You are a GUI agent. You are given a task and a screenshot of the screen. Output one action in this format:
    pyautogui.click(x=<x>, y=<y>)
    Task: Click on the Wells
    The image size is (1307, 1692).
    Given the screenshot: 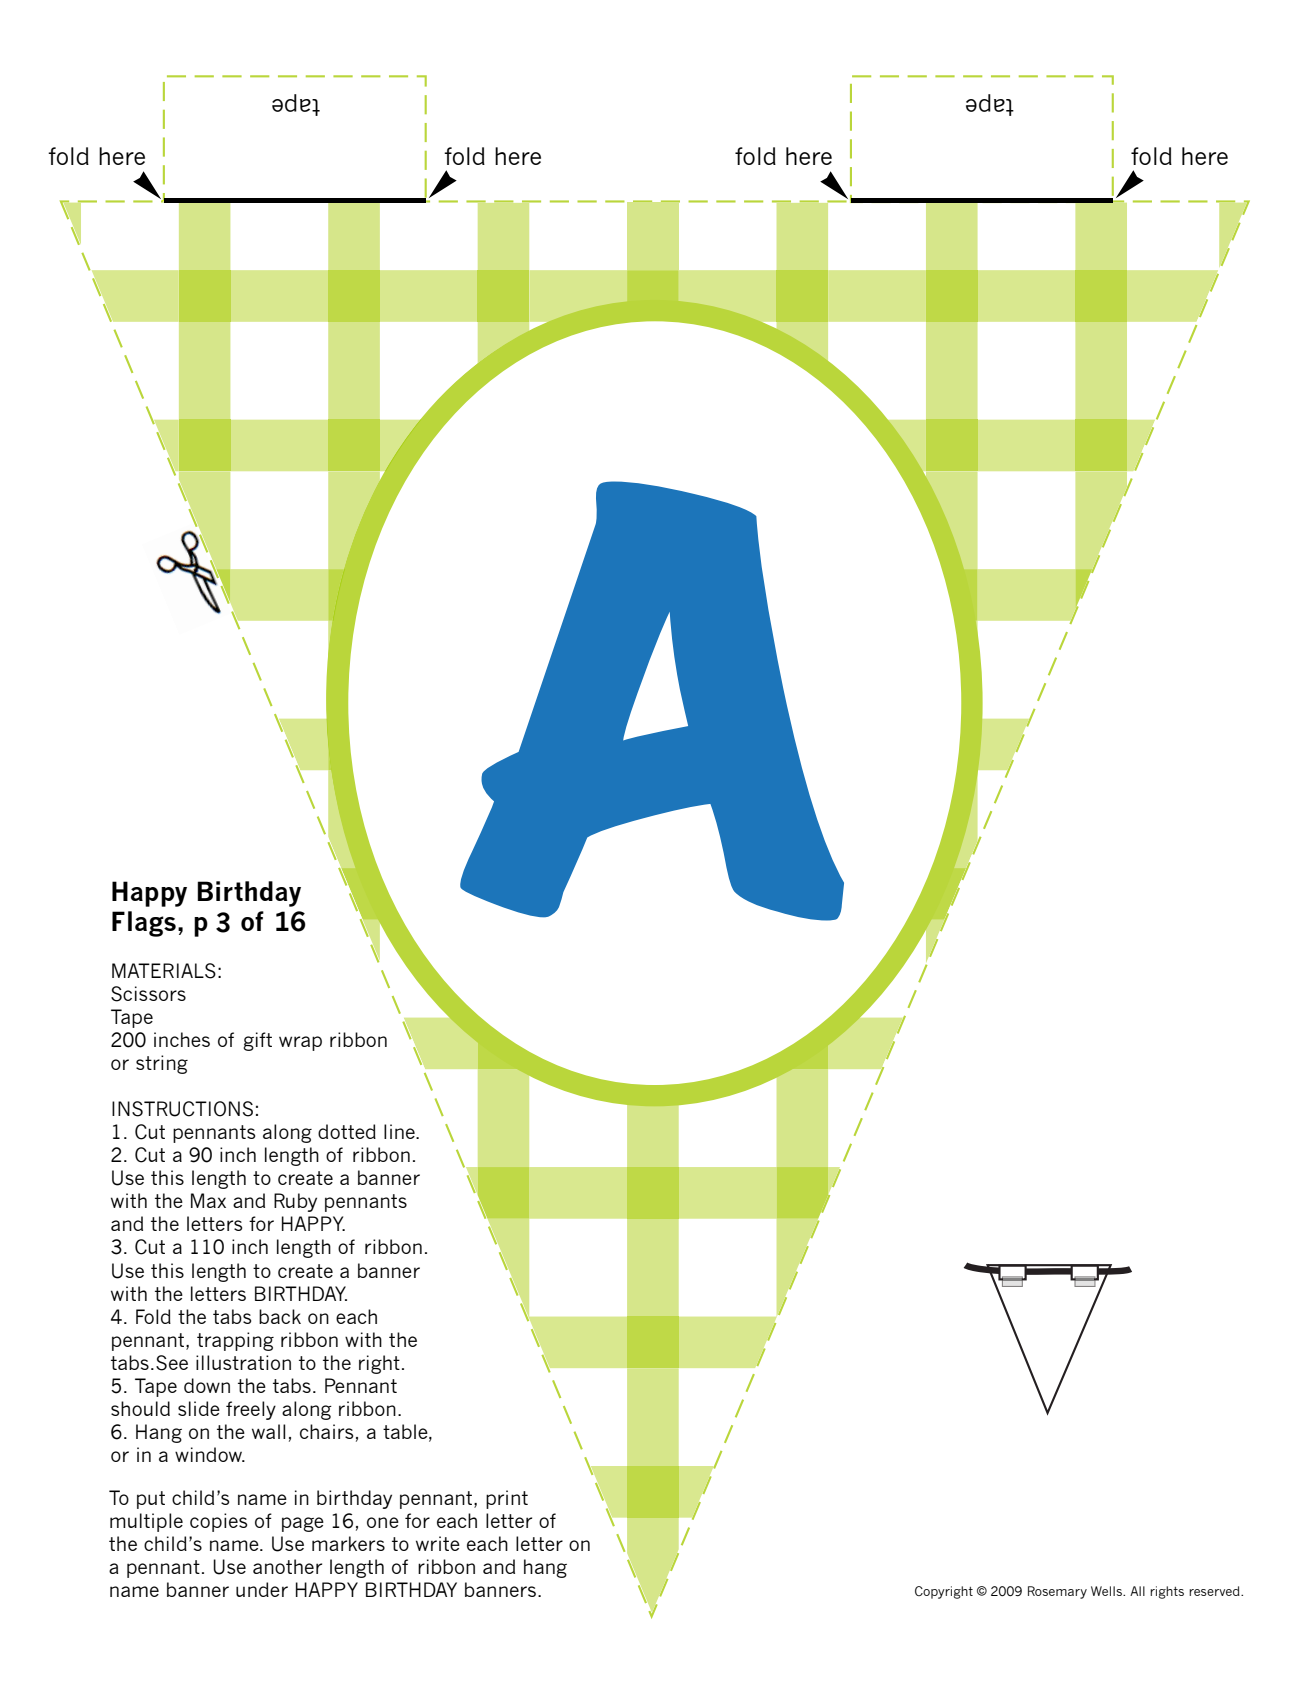 What is the action you would take?
    pyautogui.click(x=1107, y=1591)
